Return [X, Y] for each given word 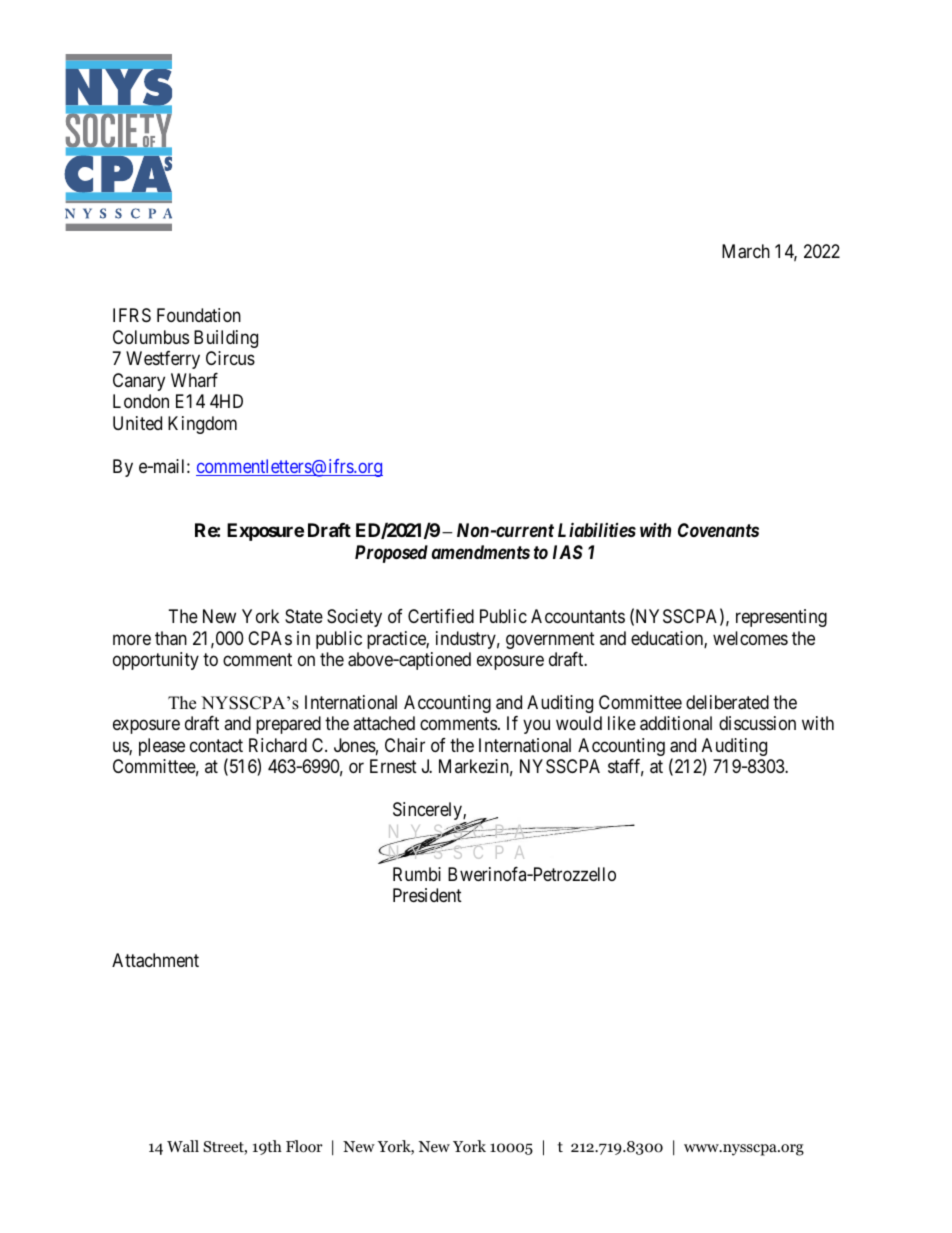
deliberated [727, 702]
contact [216, 745]
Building [226, 339]
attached [384, 723]
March [746, 251]
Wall [183, 1146]
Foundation [199, 315]
